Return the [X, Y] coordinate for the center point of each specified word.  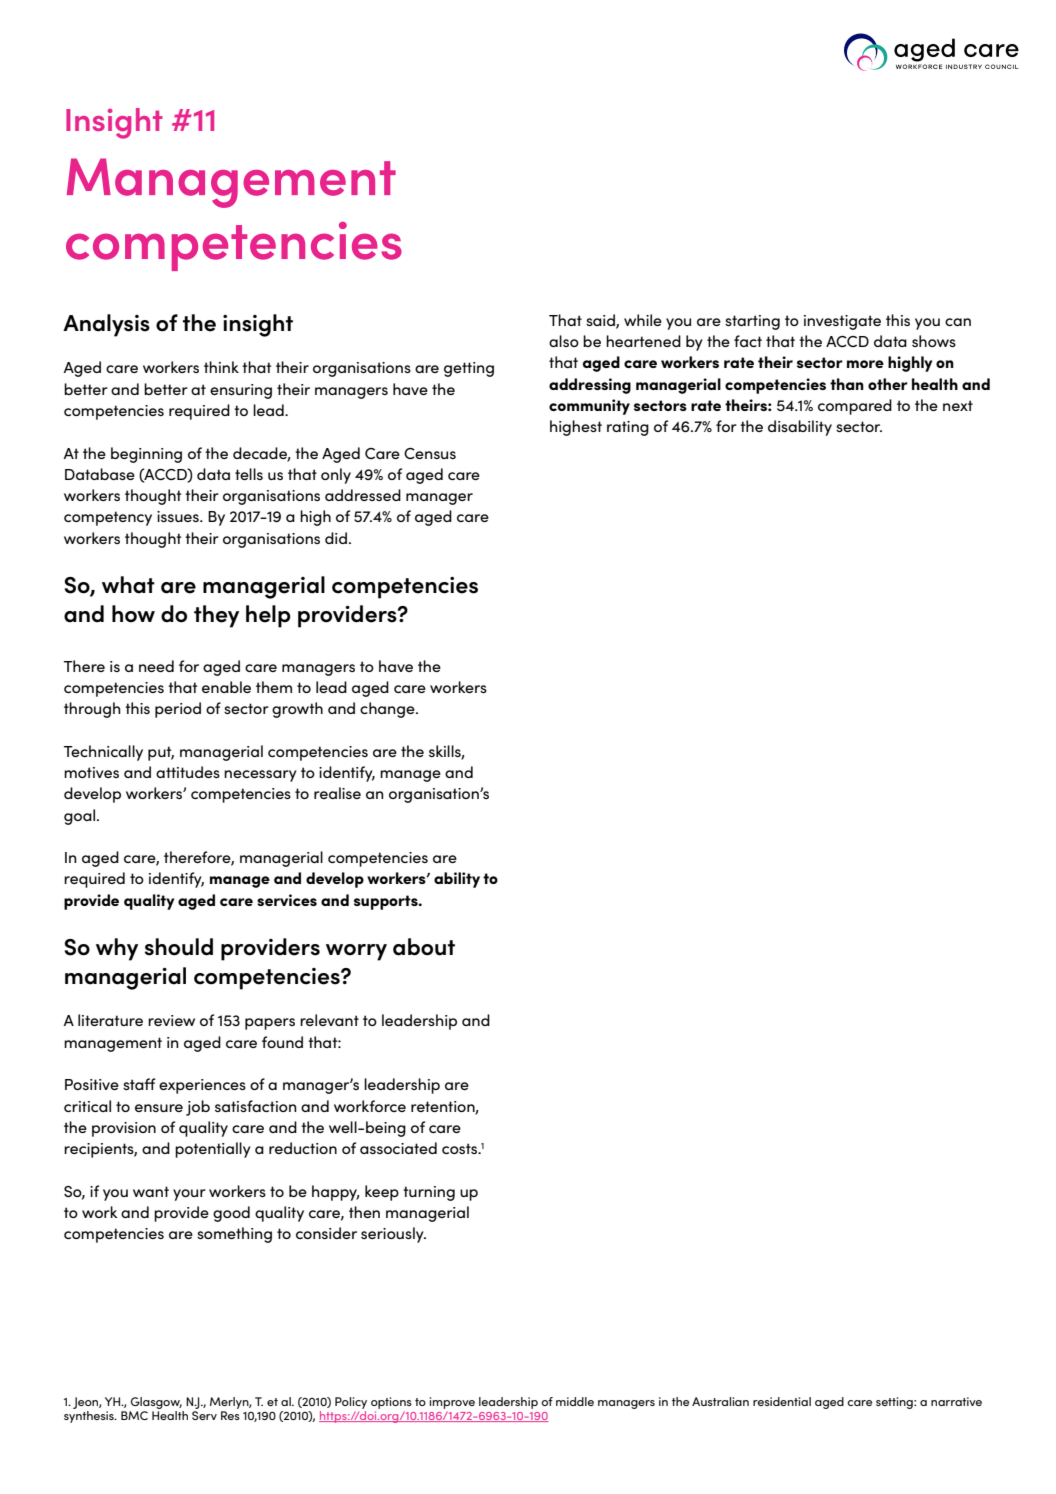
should [179, 947]
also [564, 341]
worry [356, 952]
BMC [134, 1415]
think [221, 367]
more [865, 364]
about [424, 947]
